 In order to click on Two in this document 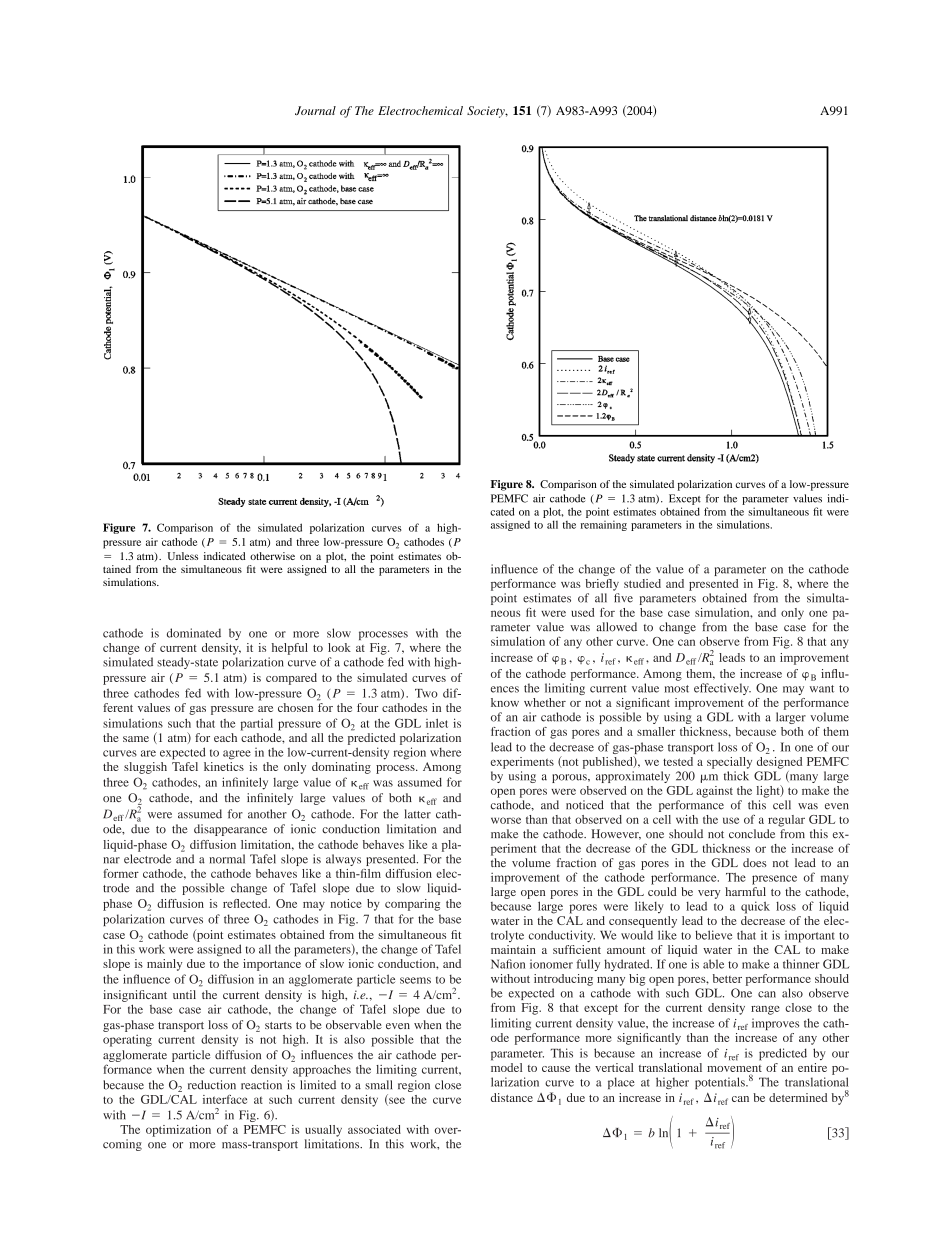, I will do `click(426, 693)`.
